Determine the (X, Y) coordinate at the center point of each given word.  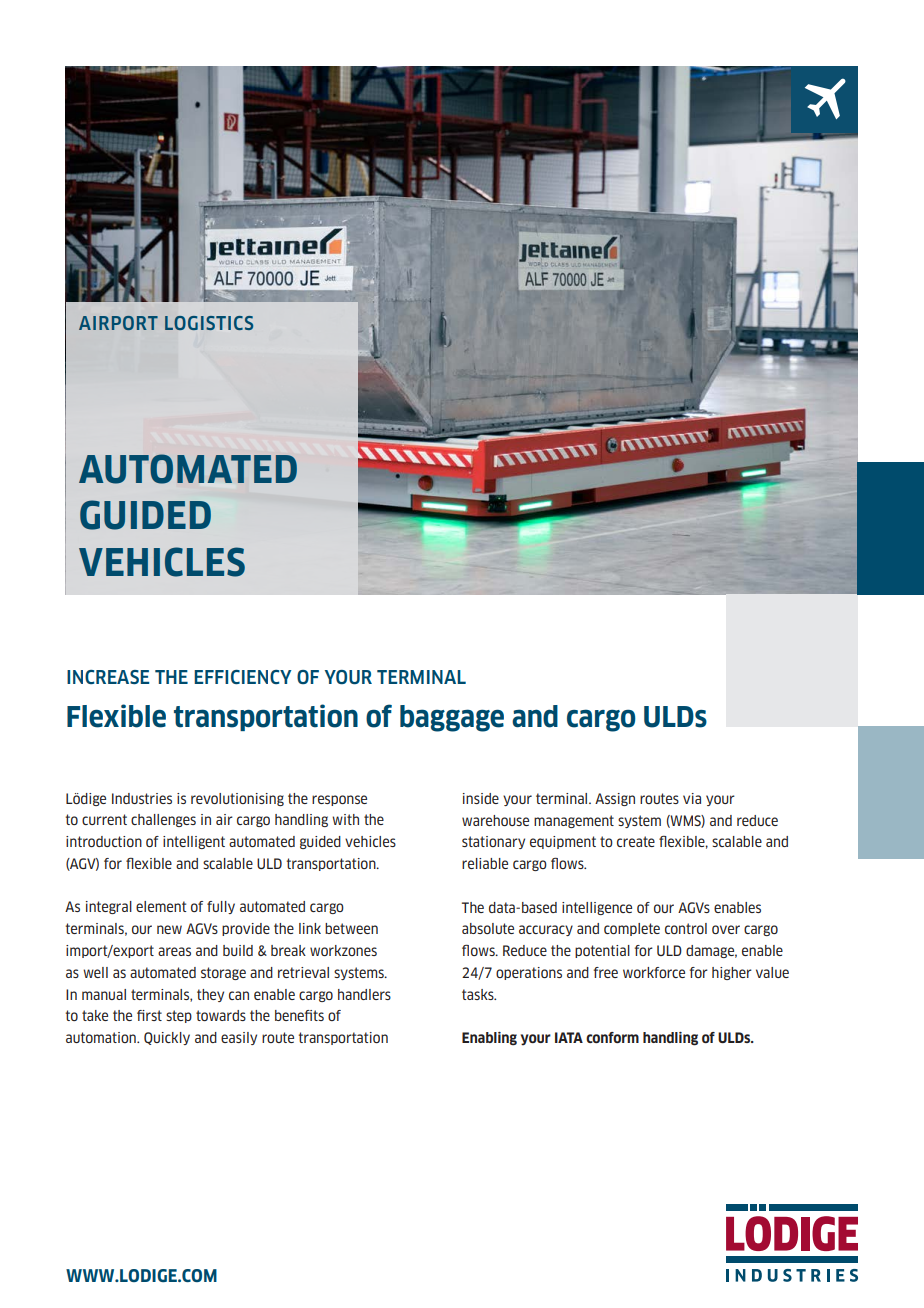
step (179, 1016)
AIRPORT (118, 323)
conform (612, 1037)
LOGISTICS (209, 323)
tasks (479, 994)
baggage (452, 718)
